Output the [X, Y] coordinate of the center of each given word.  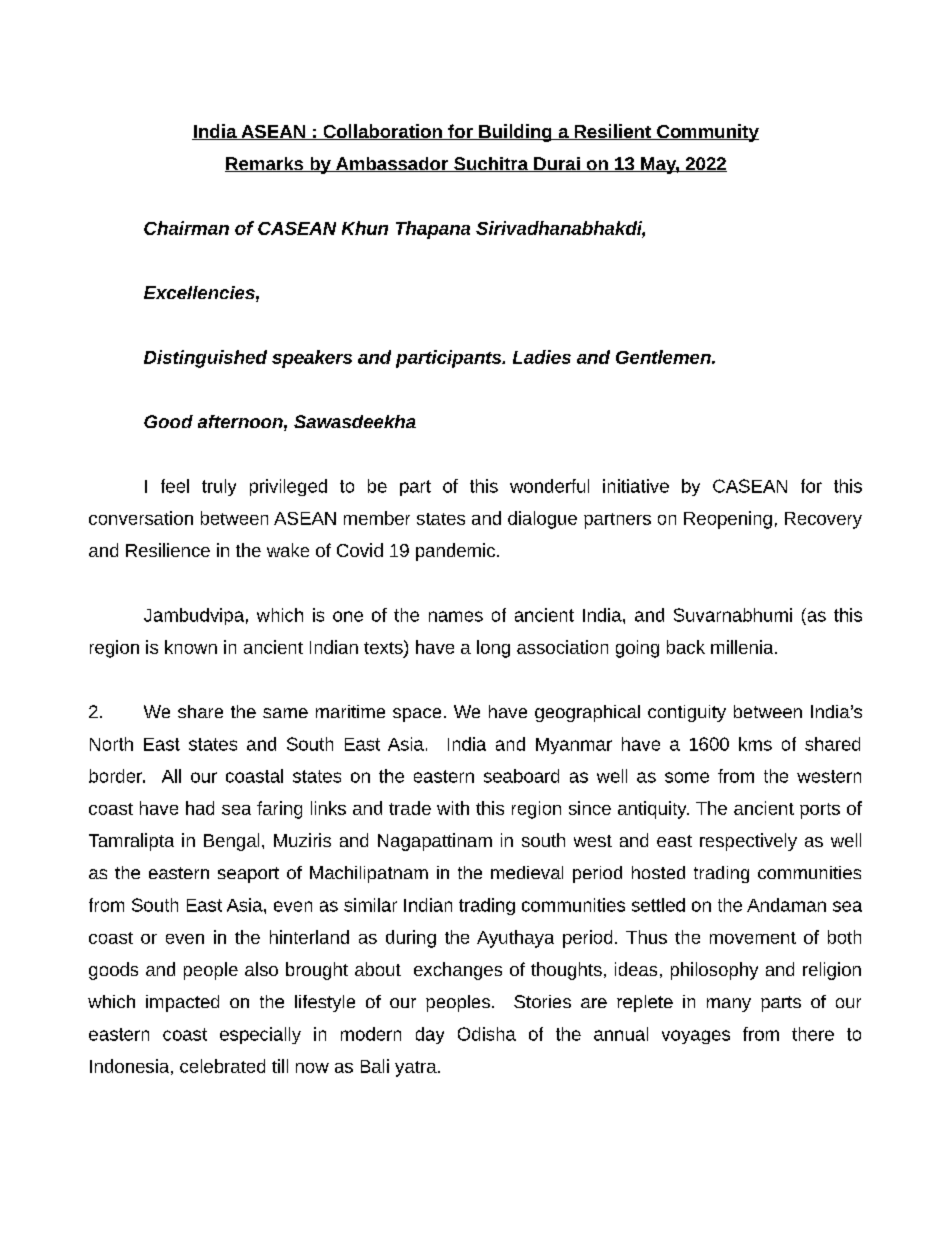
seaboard [521, 776]
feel [175, 486]
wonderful [549, 486]
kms [755, 744]
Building [515, 133]
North [111, 744]
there [813, 1034]
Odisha [487, 1034]
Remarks [265, 164]
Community [707, 133]
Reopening [728, 520]
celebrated [222, 1066]
